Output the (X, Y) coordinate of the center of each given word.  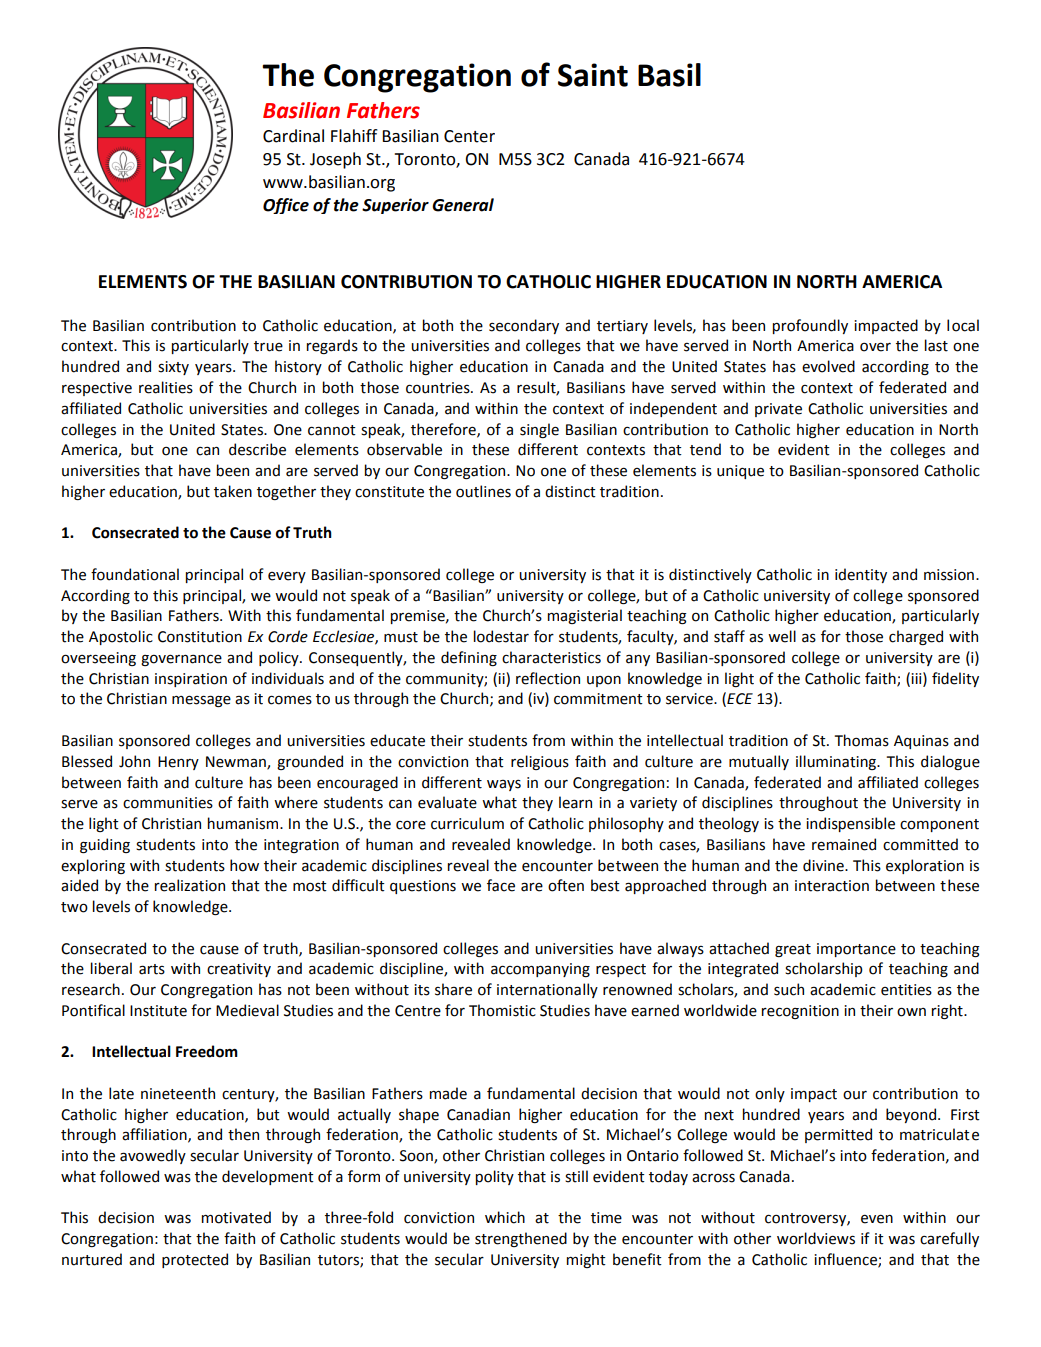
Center (469, 136)
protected (195, 1260)
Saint (593, 75)
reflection (548, 678)
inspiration (191, 680)
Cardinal (293, 136)
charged (916, 637)
